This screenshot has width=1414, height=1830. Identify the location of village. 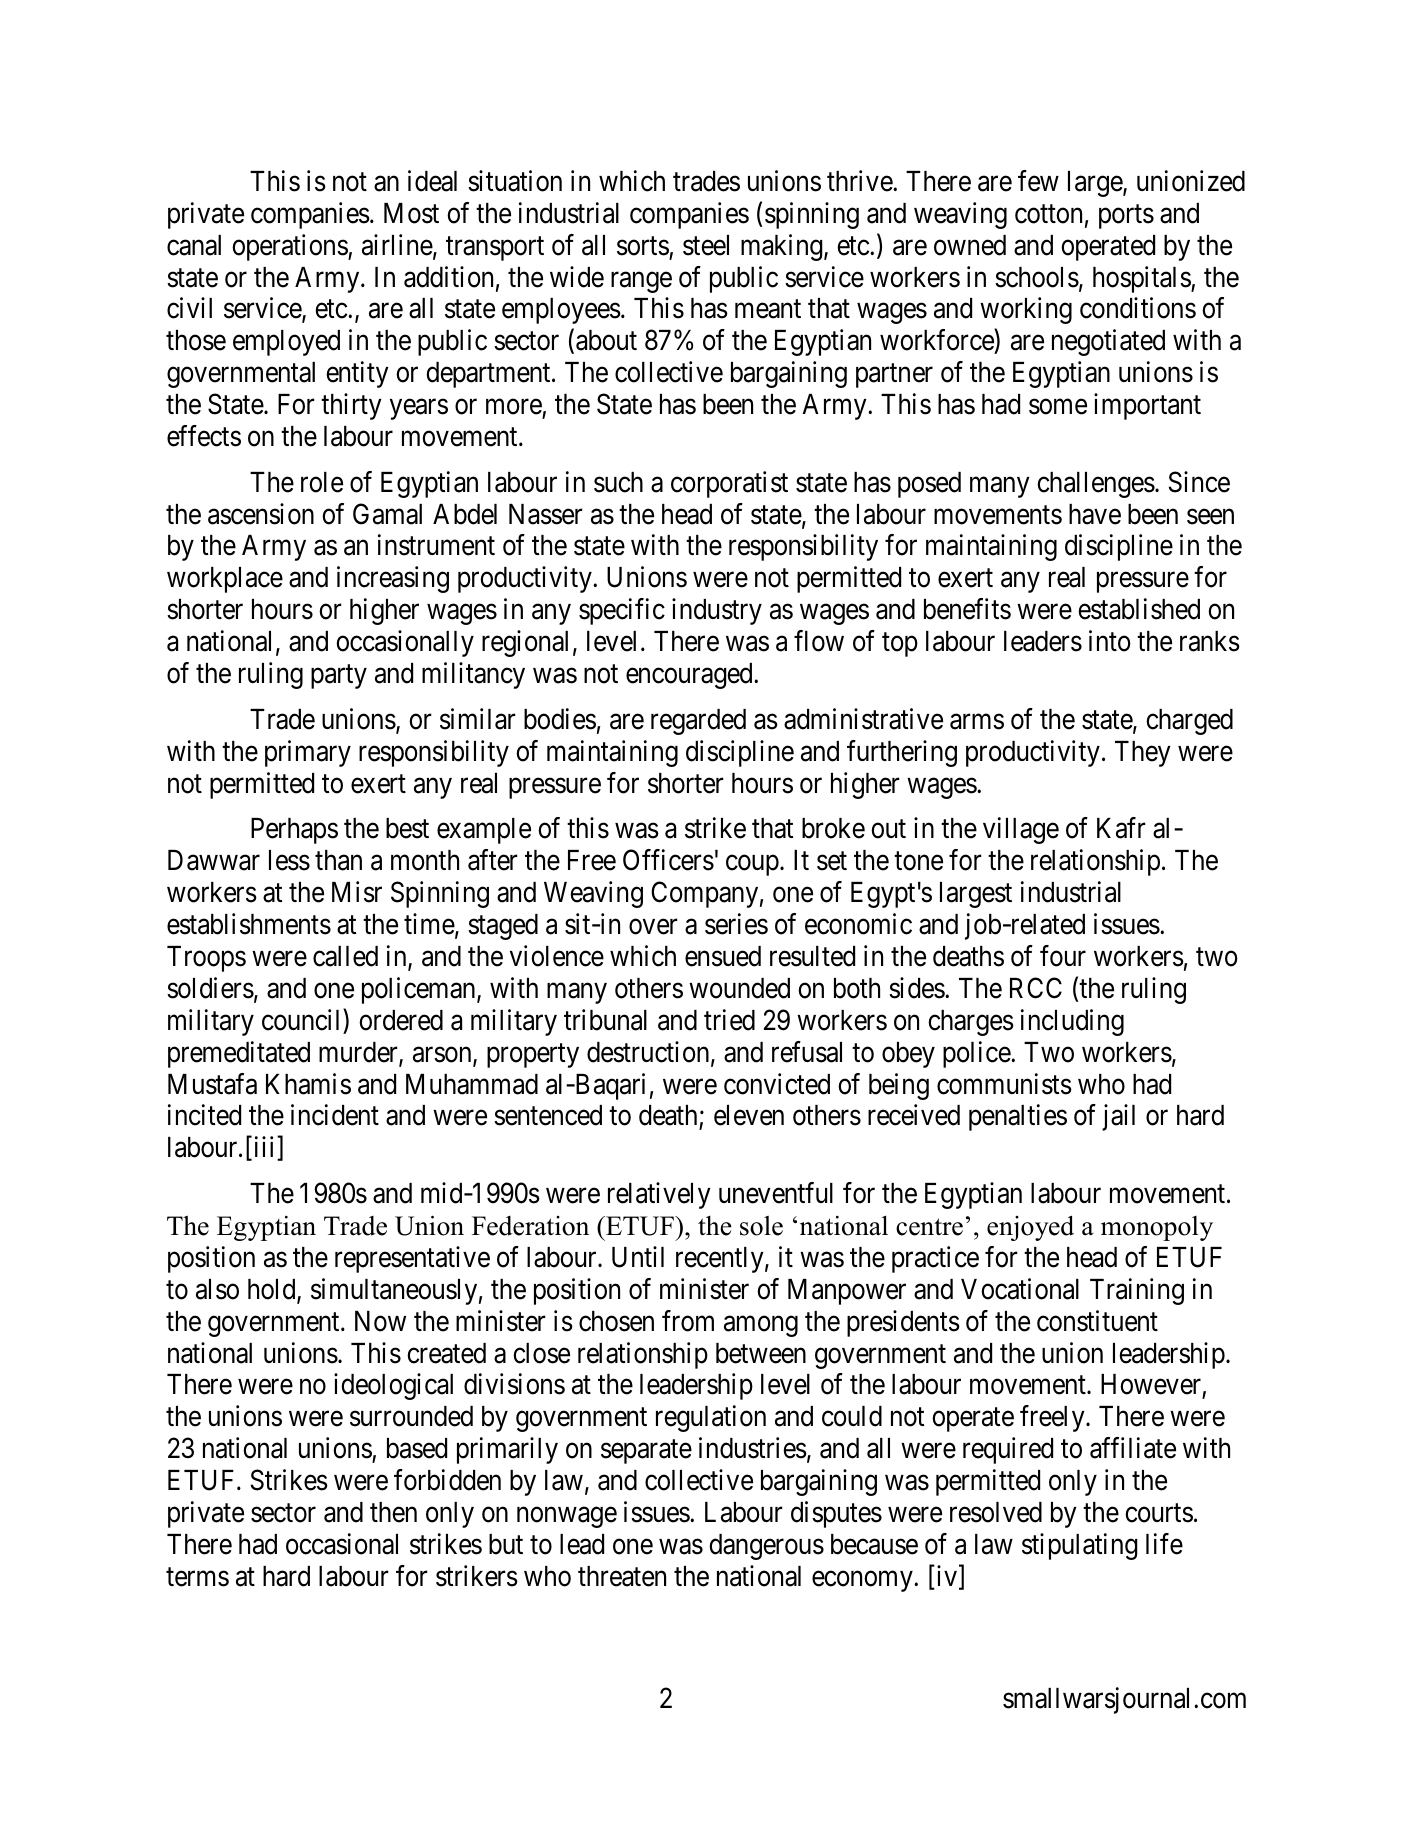
(1021, 830).
